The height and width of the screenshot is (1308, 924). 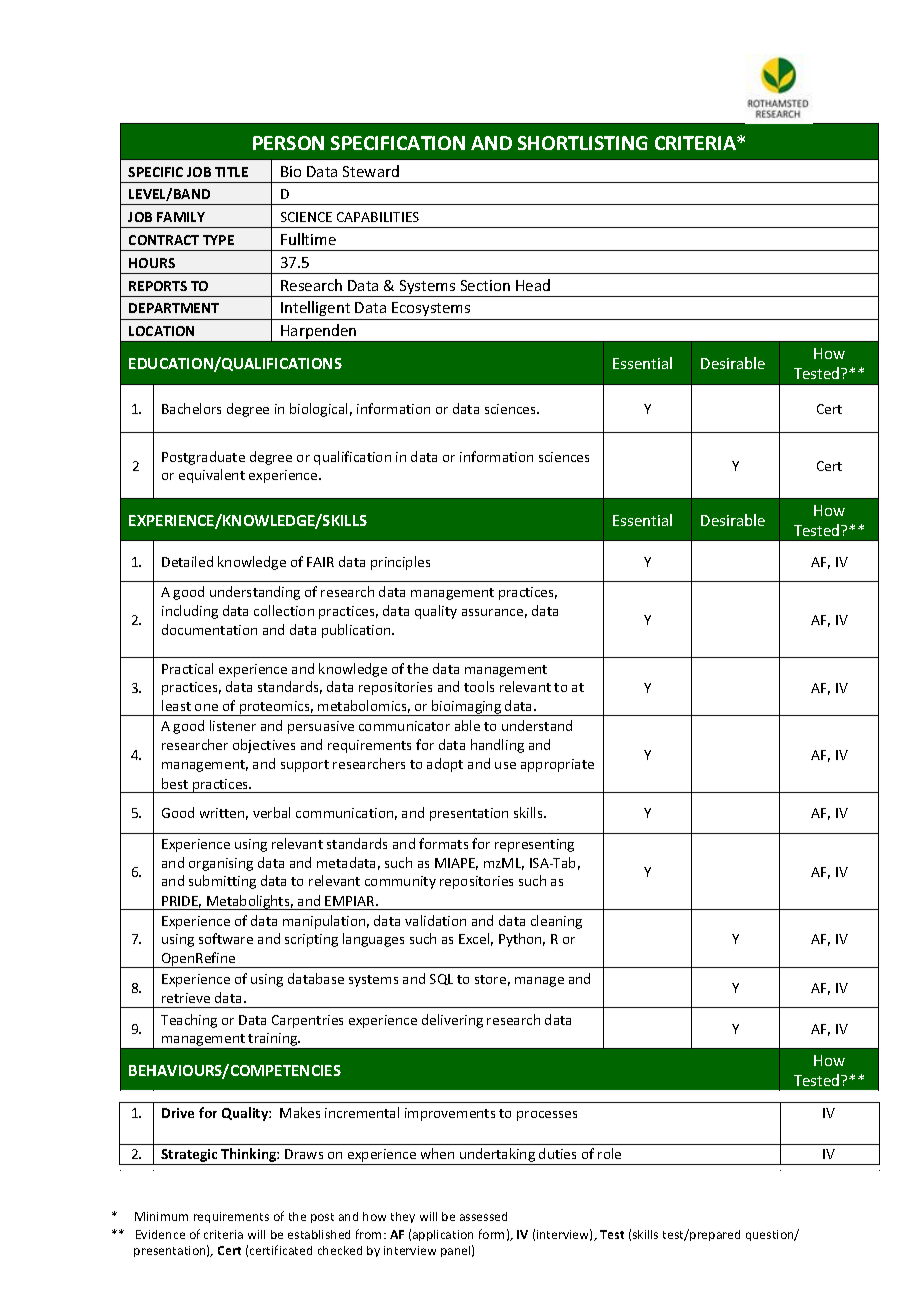 What do you see at coordinates (226, 938) in the screenshot?
I see `software` at bounding box center [226, 938].
